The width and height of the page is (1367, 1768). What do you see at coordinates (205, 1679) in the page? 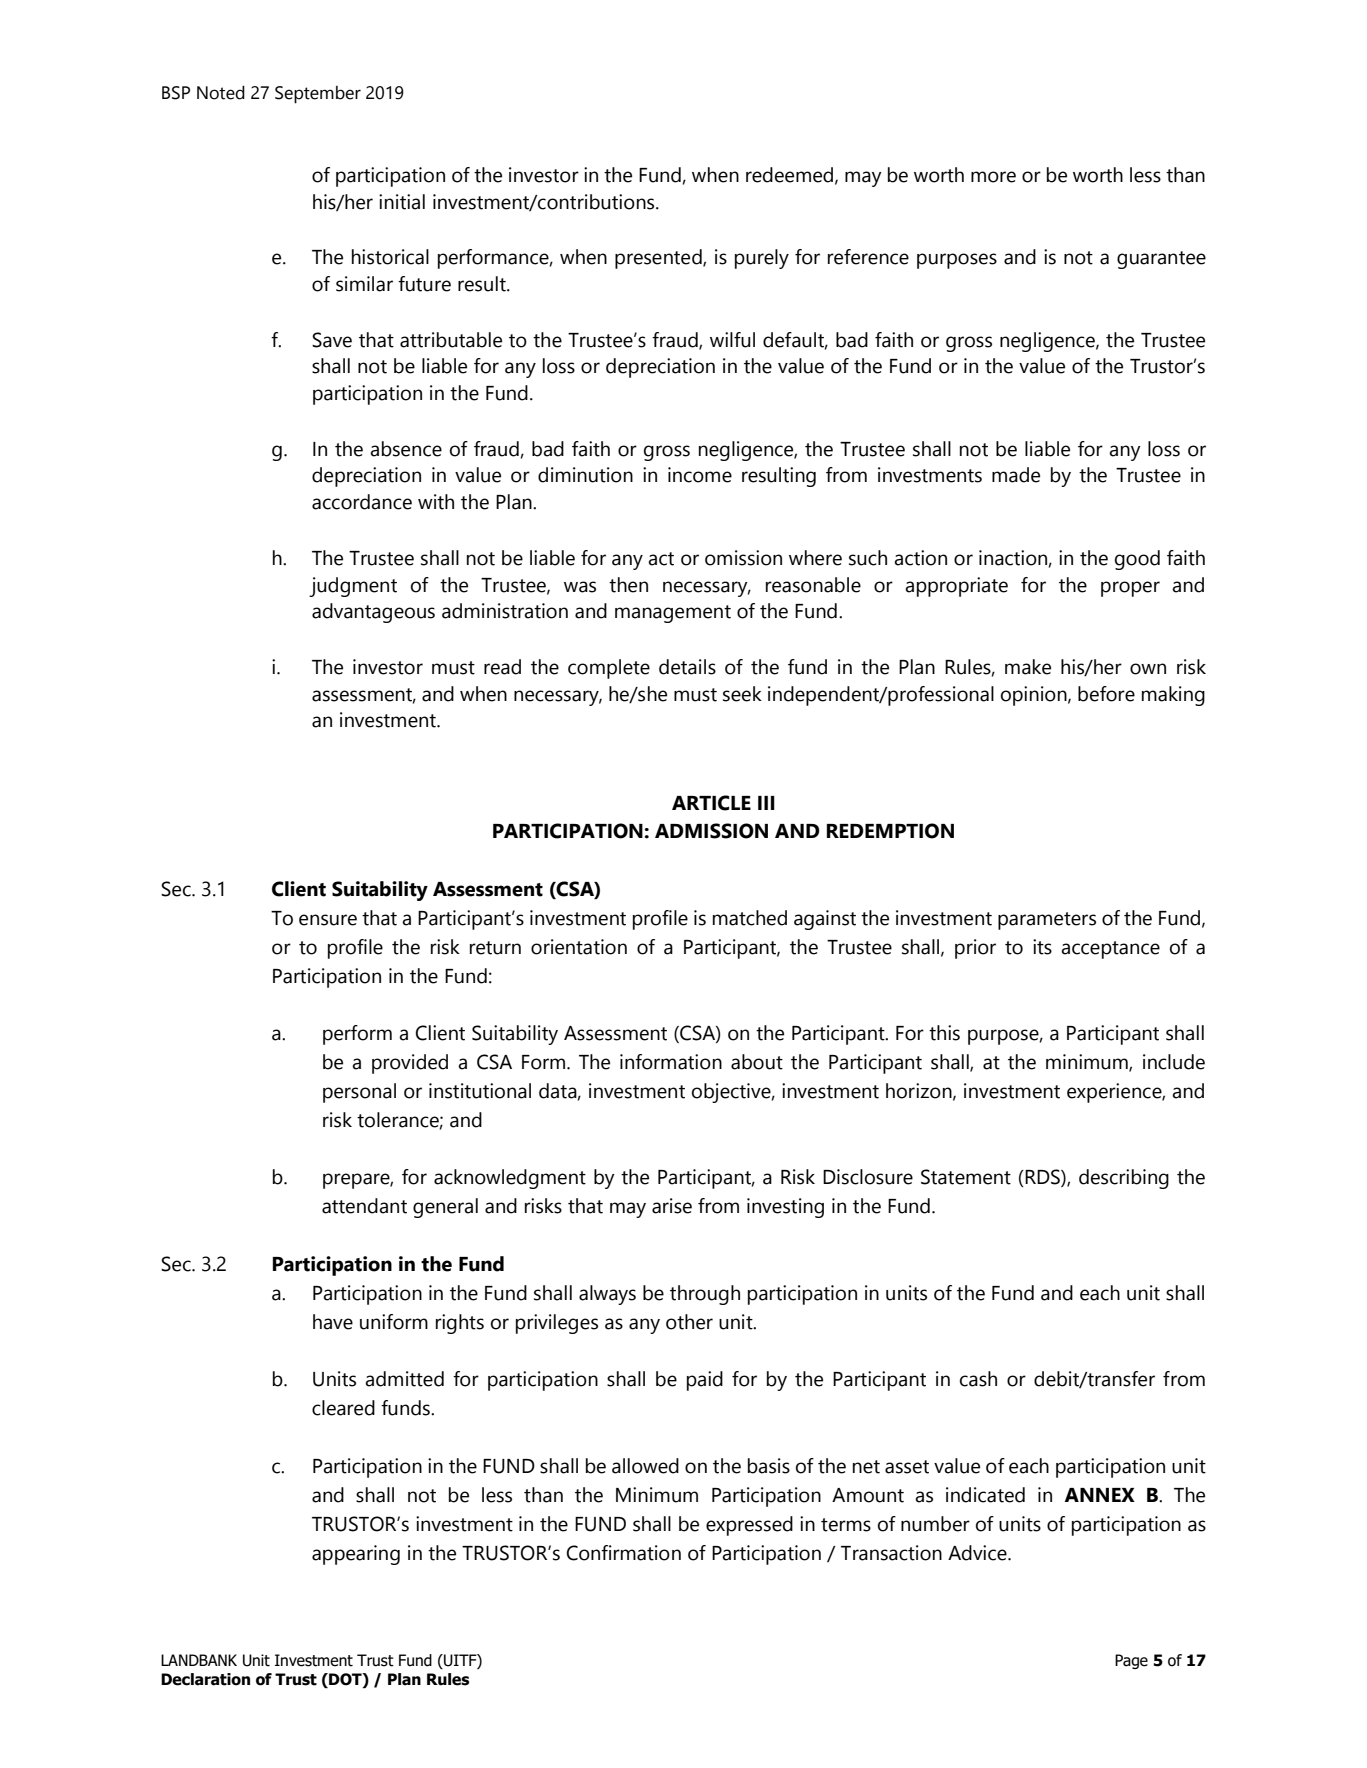
I see `Declaration` at bounding box center [205, 1679].
